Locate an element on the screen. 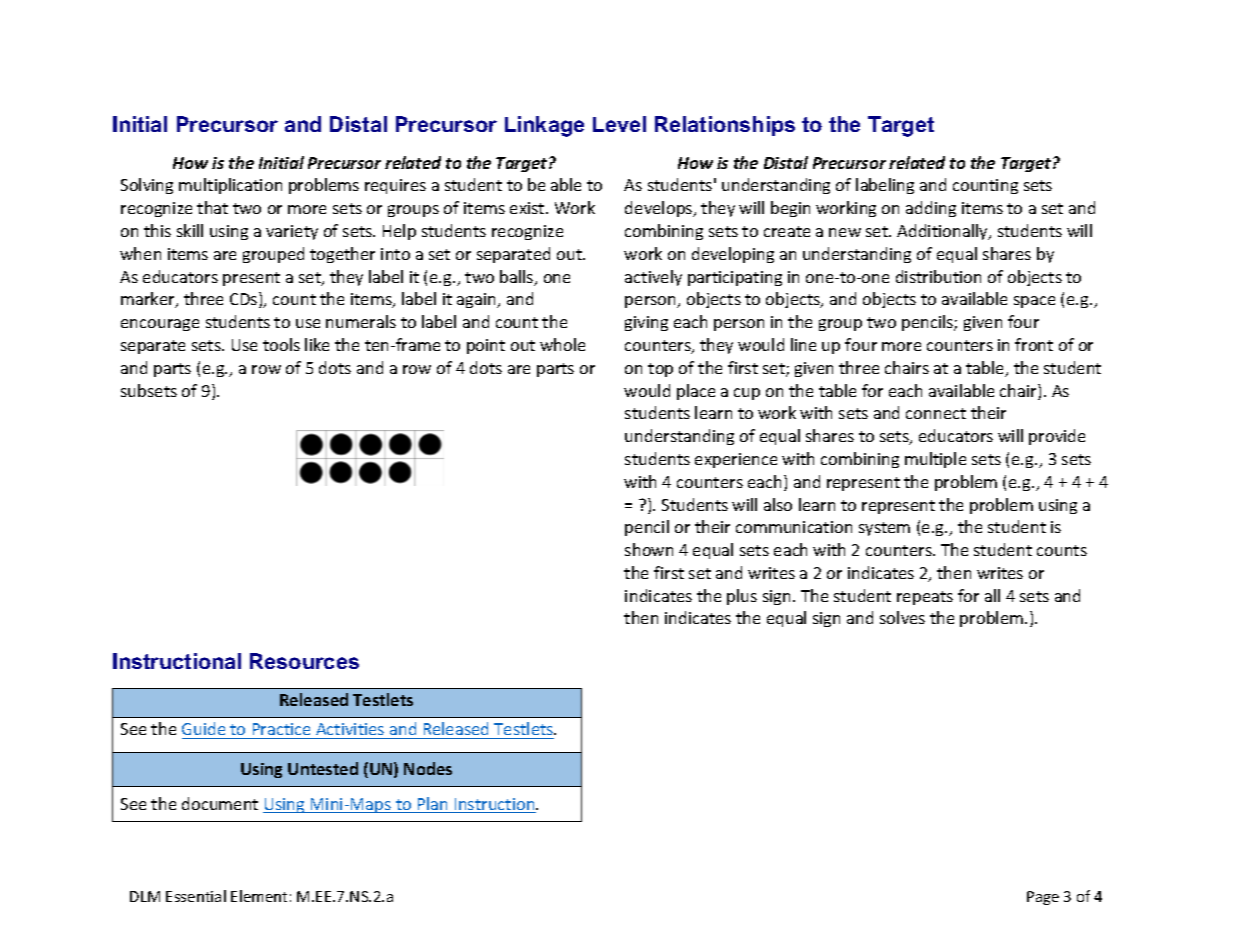 The image size is (1233, 952). solves is located at coordinates (902, 617).
